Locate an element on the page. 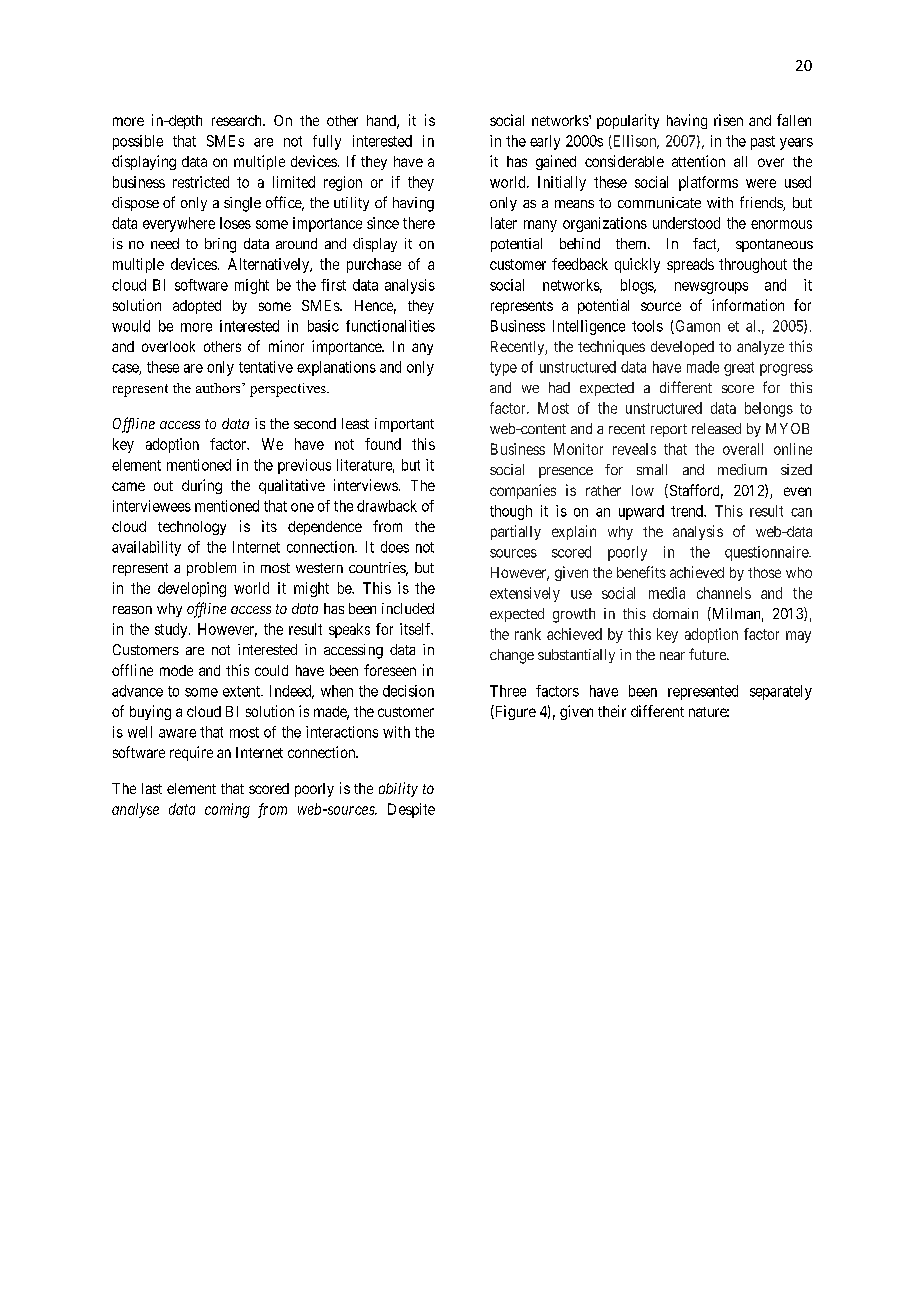 This image has height=1308, width=924. itself is located at coordinates (416, 629).
